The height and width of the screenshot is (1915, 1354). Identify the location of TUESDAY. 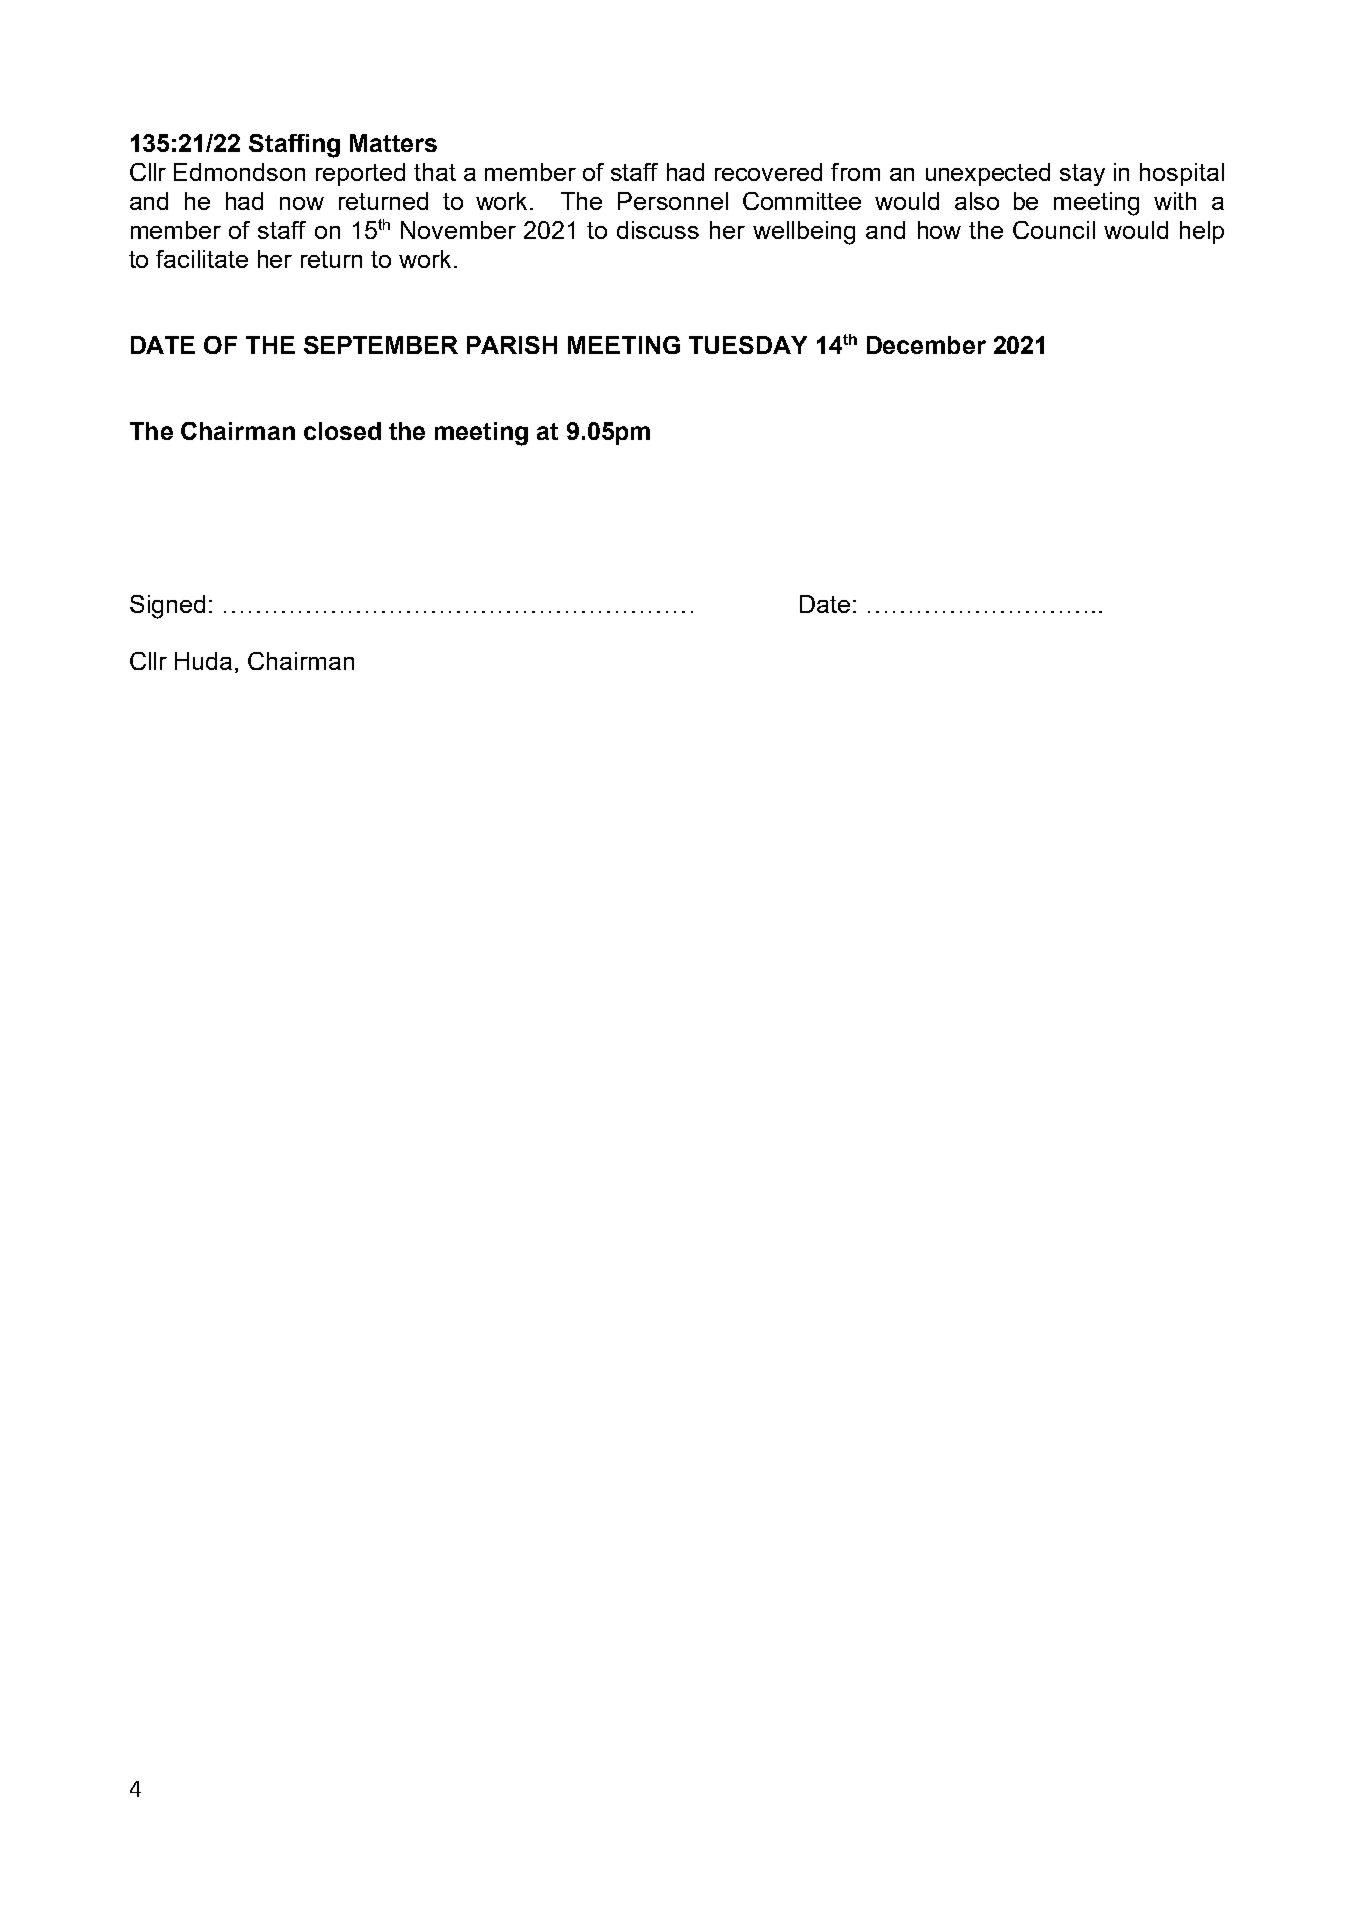
(748, 345).
